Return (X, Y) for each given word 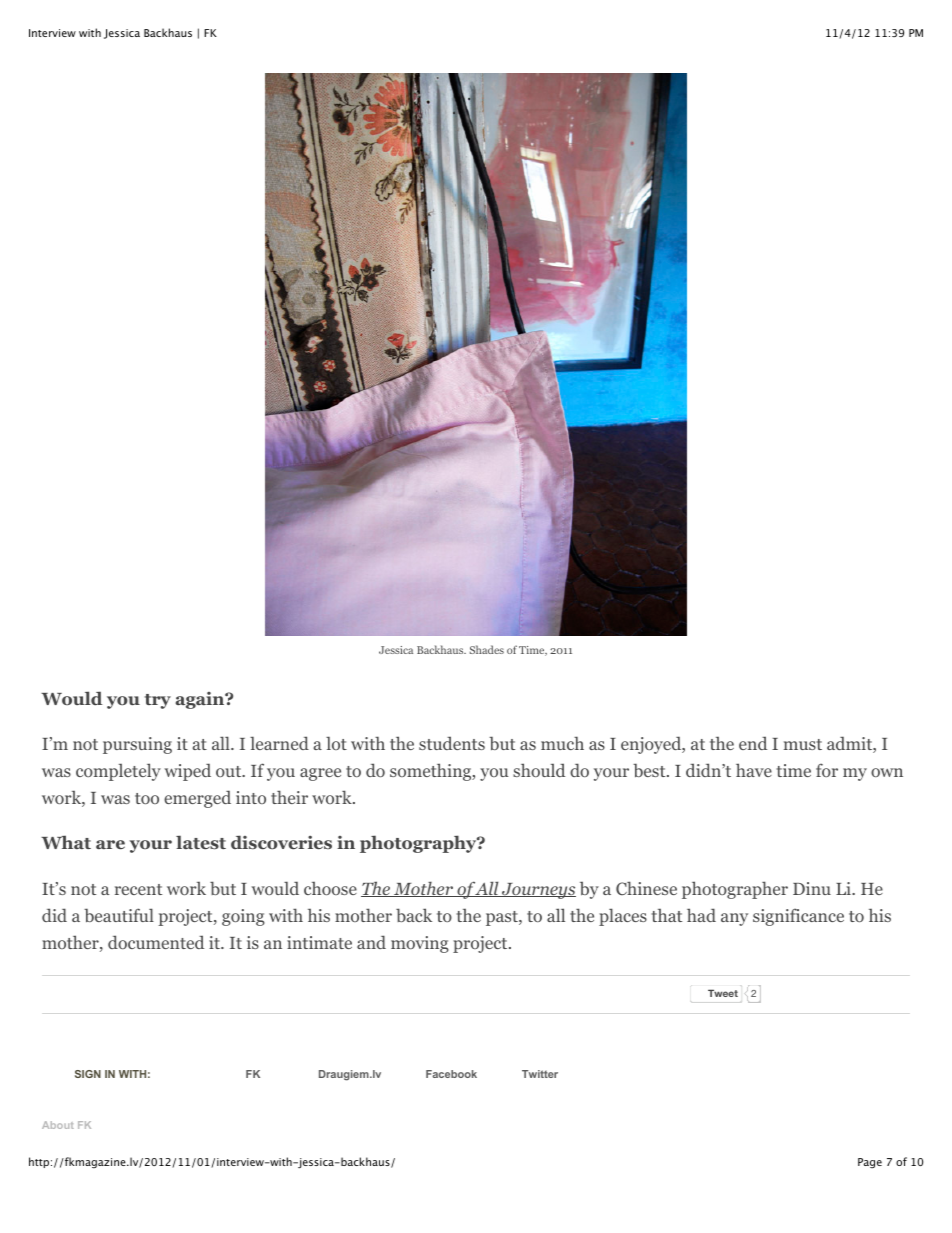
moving (420, 944)
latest (201, 842)
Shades (487, 649)
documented (156, 942)
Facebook (451, 1074)
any (734, 919)
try (158, 701)
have (754, 770)
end (753, 743)
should (539, 770)
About (58, 1125)
